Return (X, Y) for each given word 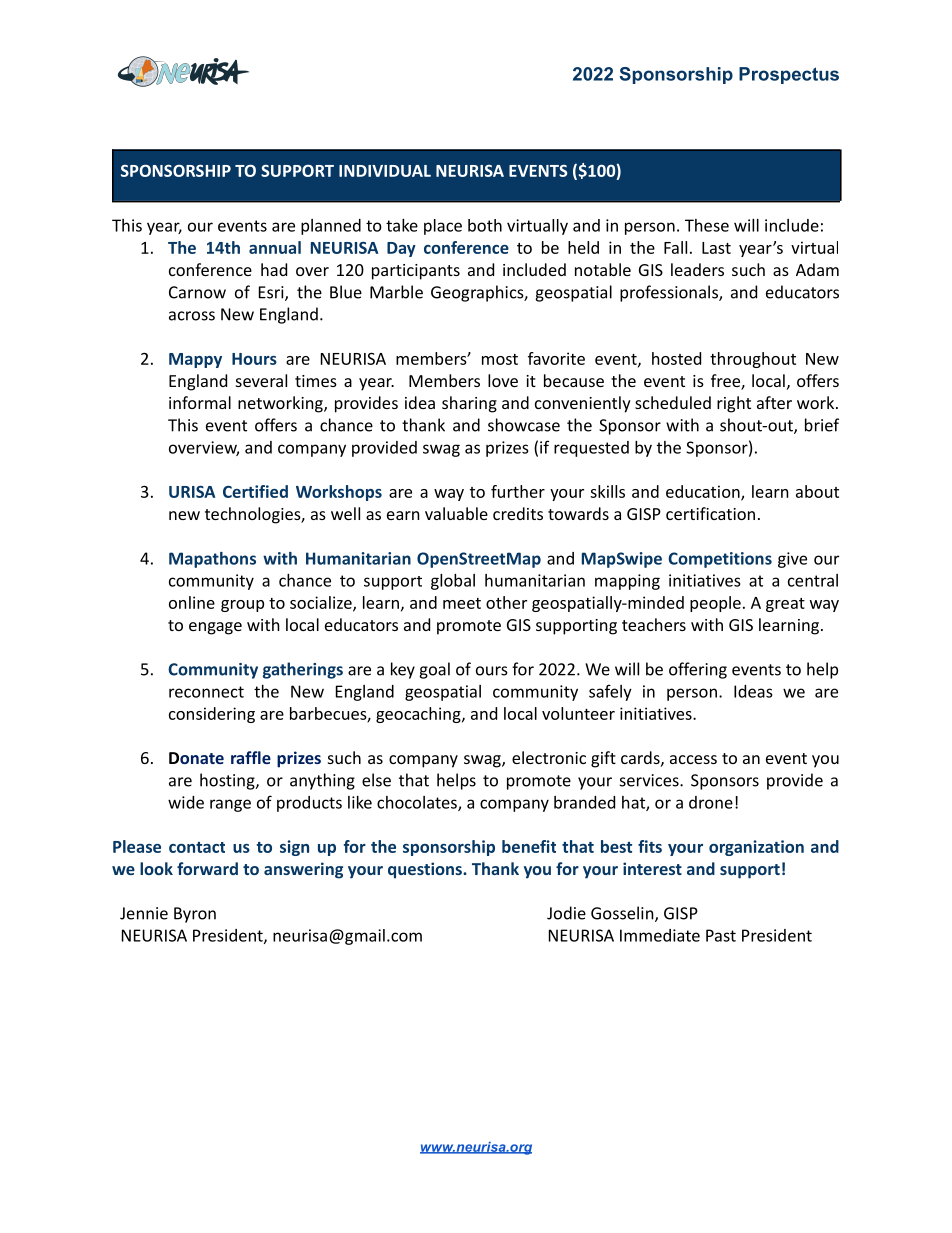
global (453, 582)
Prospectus (789, 75)
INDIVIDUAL (385, 171)
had (274, 269)
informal (200, 402)
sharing (469, 404)
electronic (549, 757)
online (192, 602)
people (715, 604)
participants (416, 272)
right (734, 404)
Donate (196, 758)
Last (716, 248)
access (693, 759)
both (485, 225)
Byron (195, 915)
